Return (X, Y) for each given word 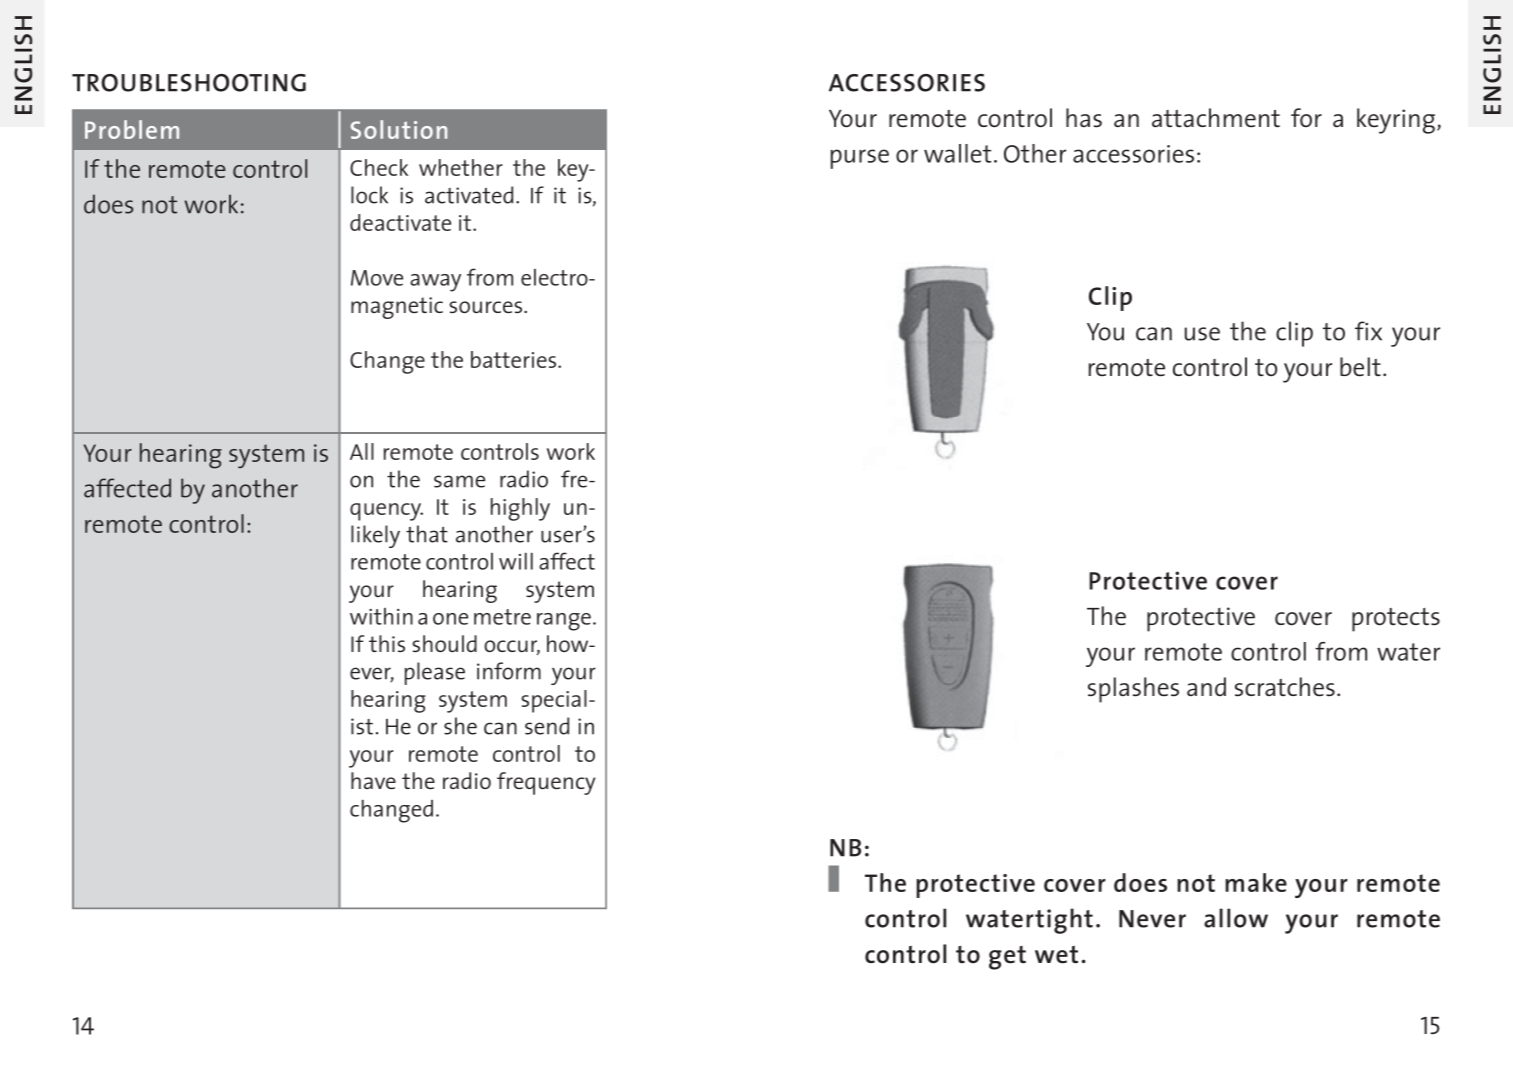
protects (1396, 620)
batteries (515, 359)
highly (520, 509)
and (1206, 686)
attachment (1216, 117)
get (1007, 958)
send (547, 726)
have (373, 780)
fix (1368, 331)
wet (1056, 955)
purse (860, 159)
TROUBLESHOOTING (189, 83)
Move (377, 278)
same (459, 481)
